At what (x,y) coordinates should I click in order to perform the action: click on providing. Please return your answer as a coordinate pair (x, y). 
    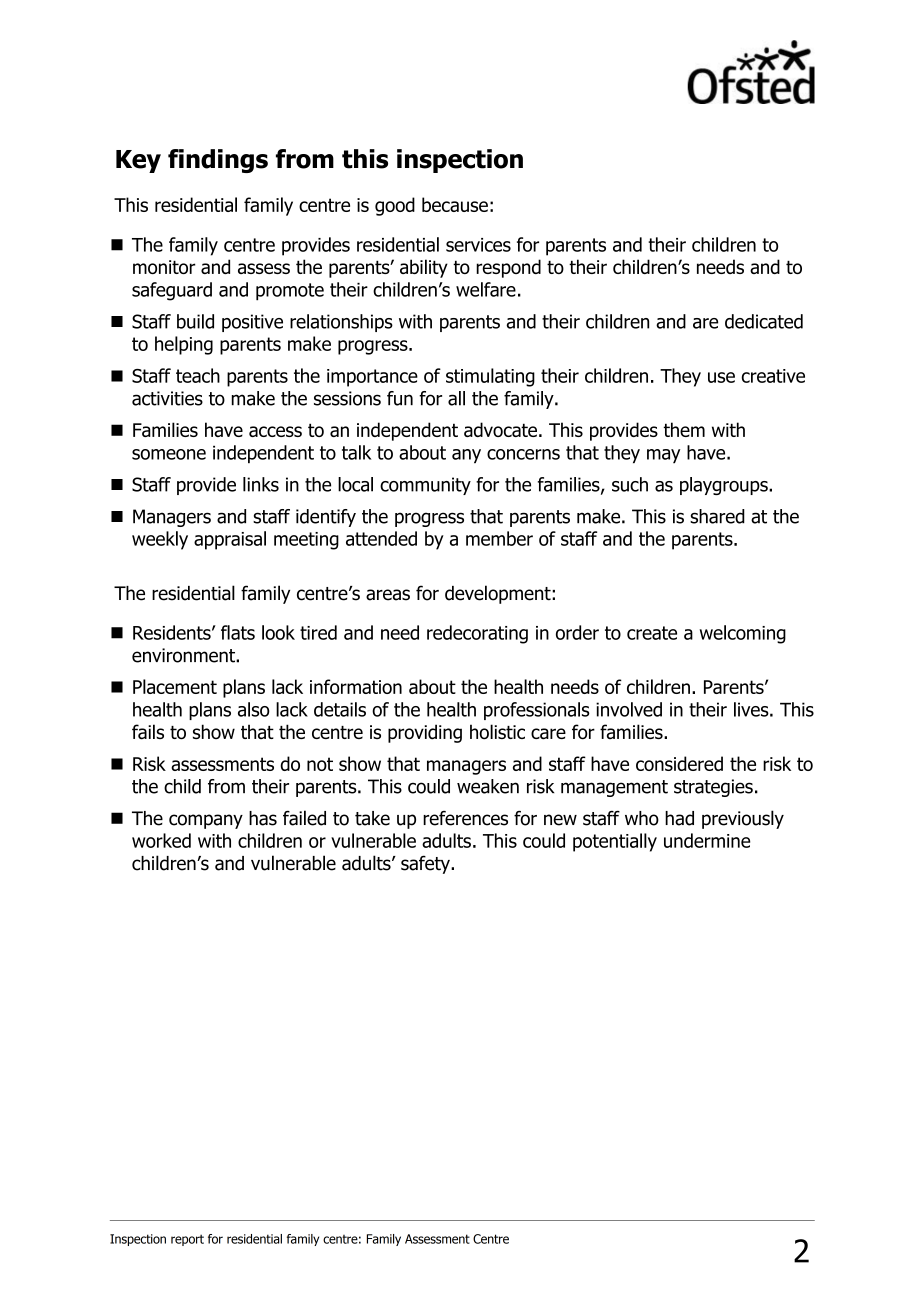
    Looking at the image, I should click on (425, 733).
